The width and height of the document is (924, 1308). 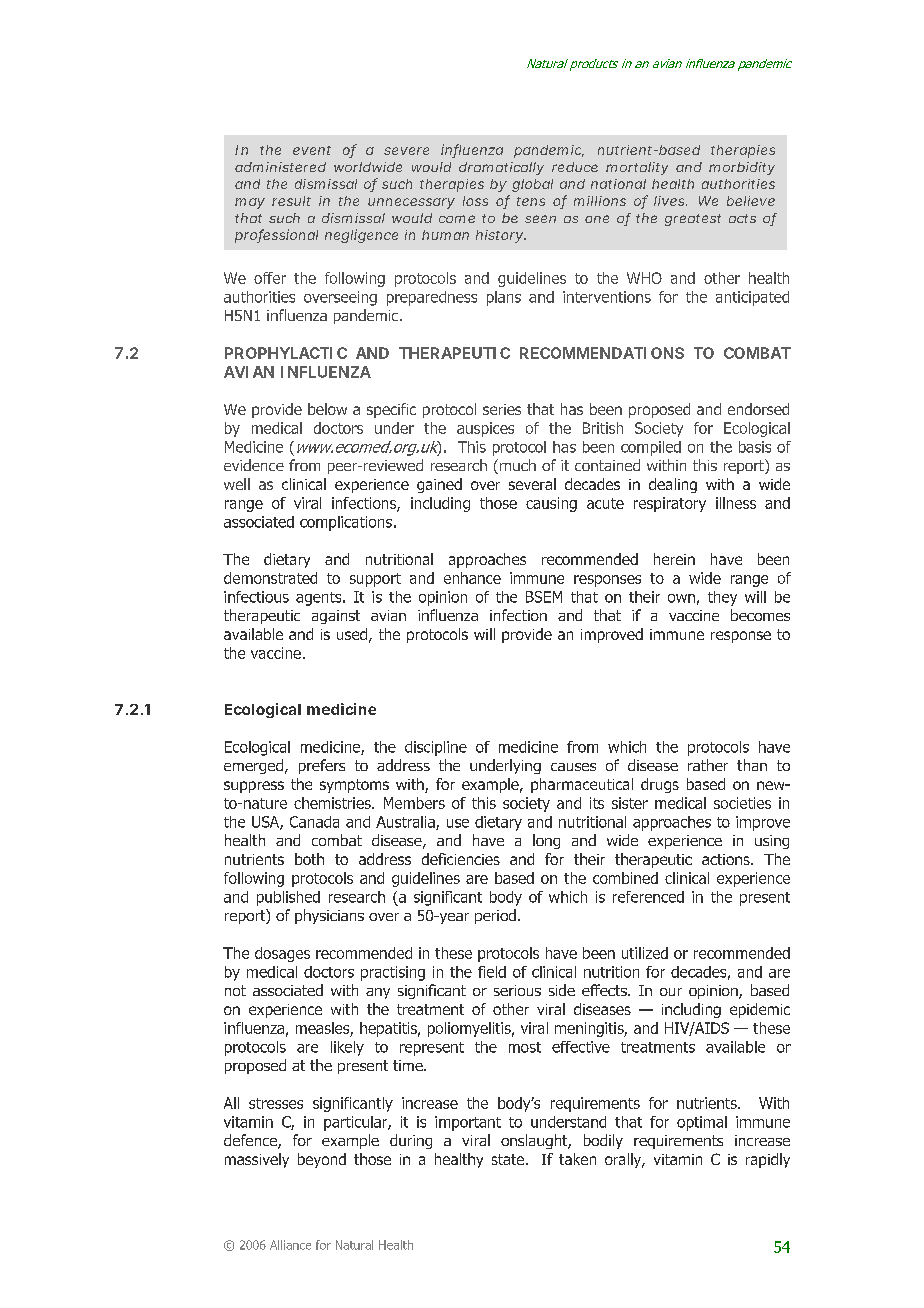 What do you see at coordinates (322, 766) in the document?
I see `prefers` at bounding box center [322, 766].
